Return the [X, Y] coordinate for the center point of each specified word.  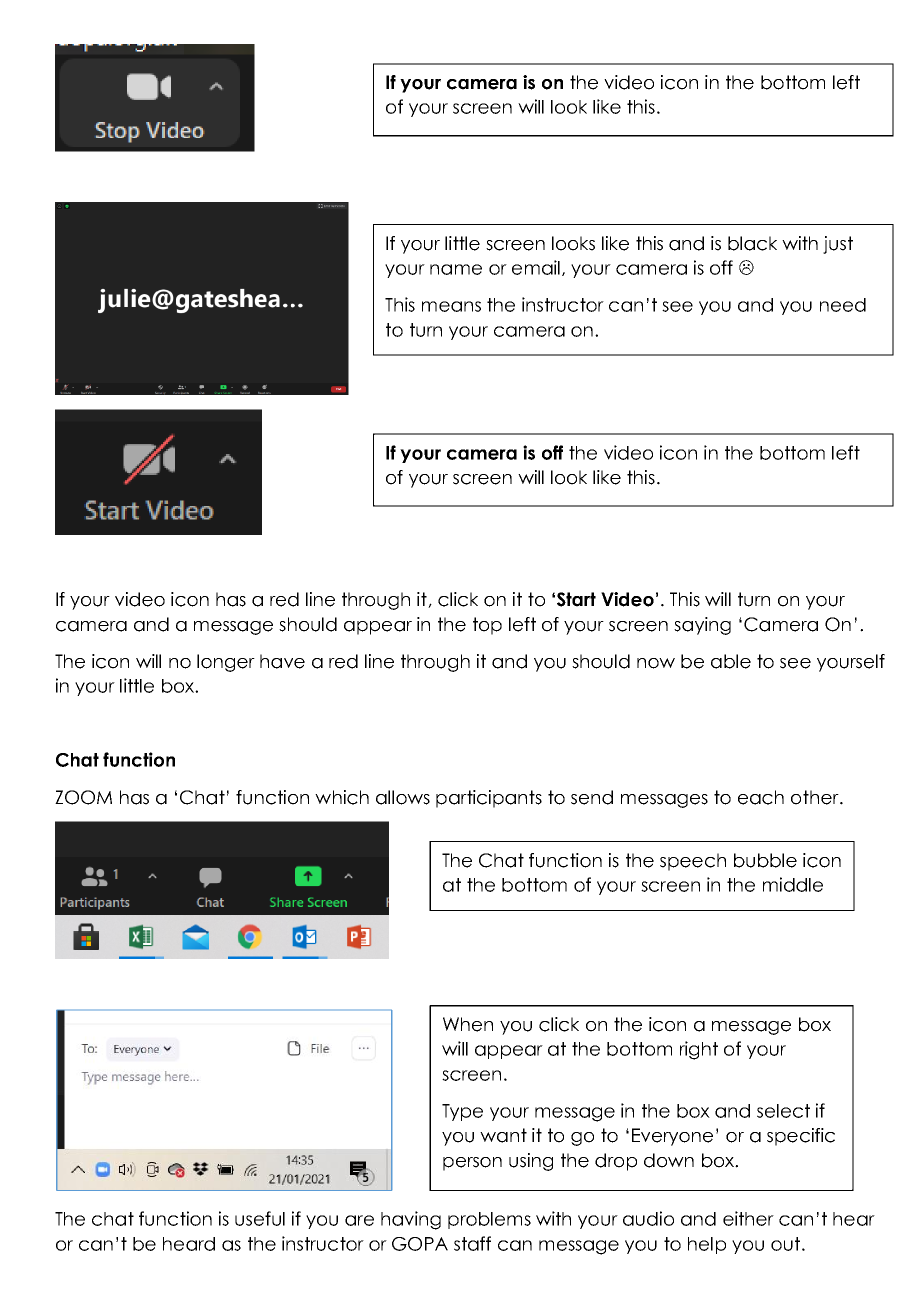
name [456, 269]
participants [489, 799]
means [451, 306]
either [748, 1218]
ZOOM [83, 797]
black [752, 243]
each [761, 797]
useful [260, 1218]
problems [489, 1220]
